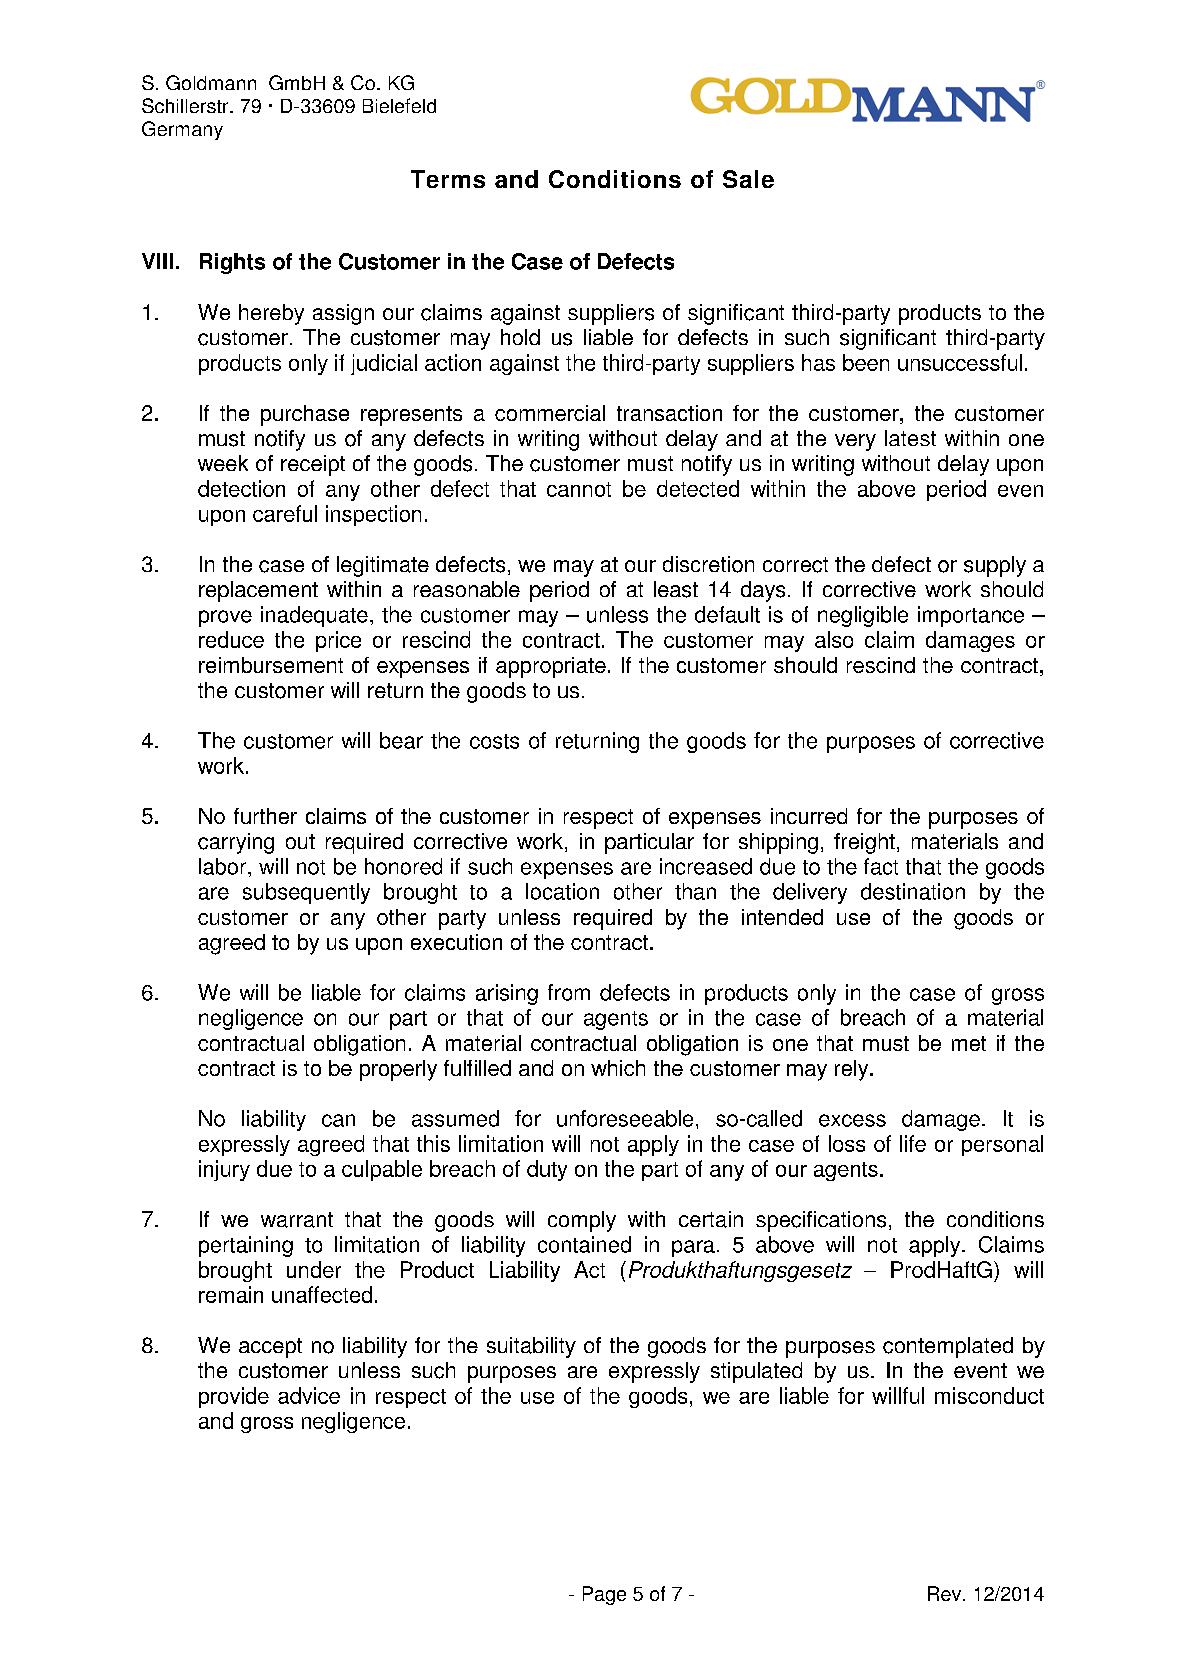 Image resolution: width=1185 pixels, height=1677 pixels. I want to click on injury, so click(224, 1170).
